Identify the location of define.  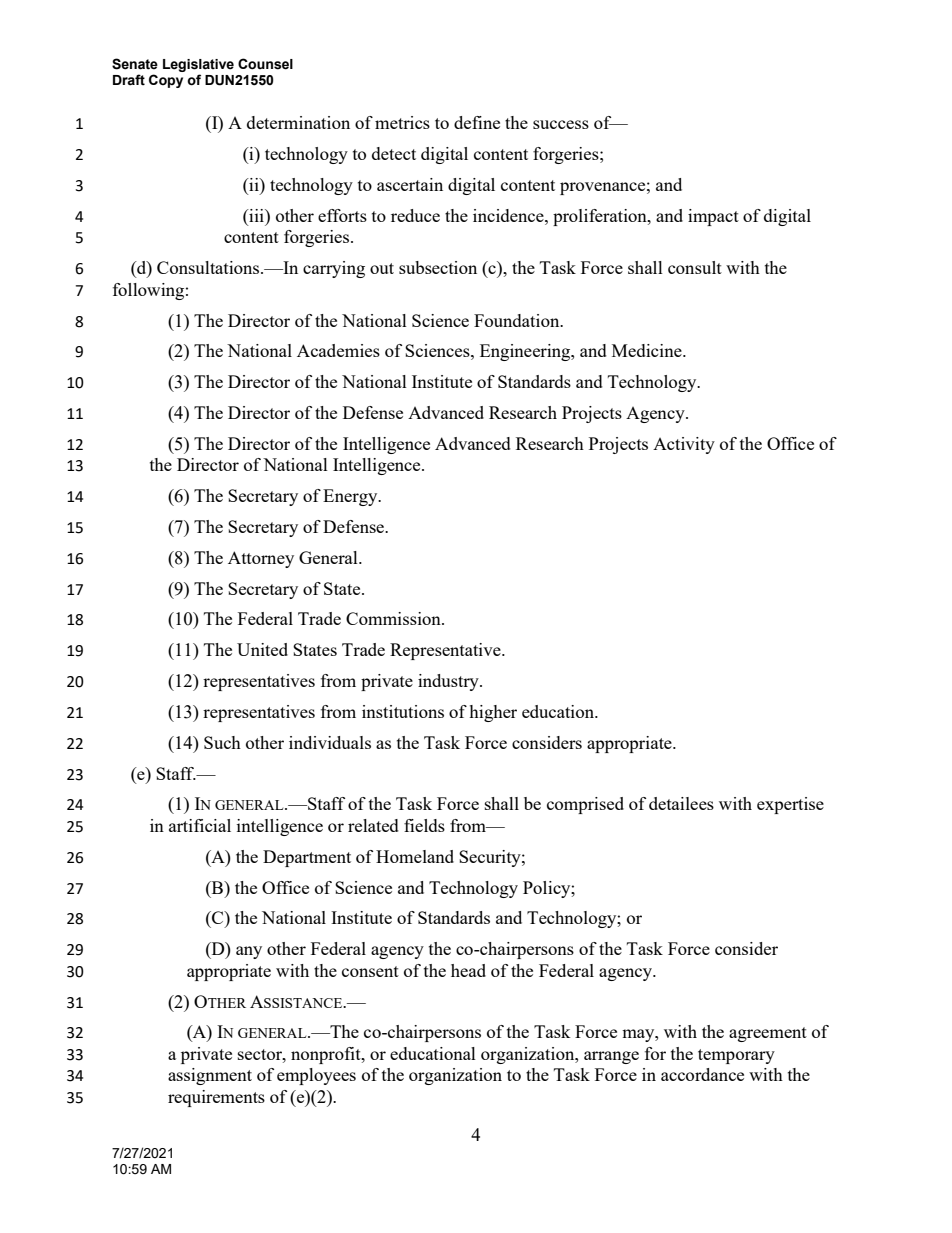
(477, 122).
